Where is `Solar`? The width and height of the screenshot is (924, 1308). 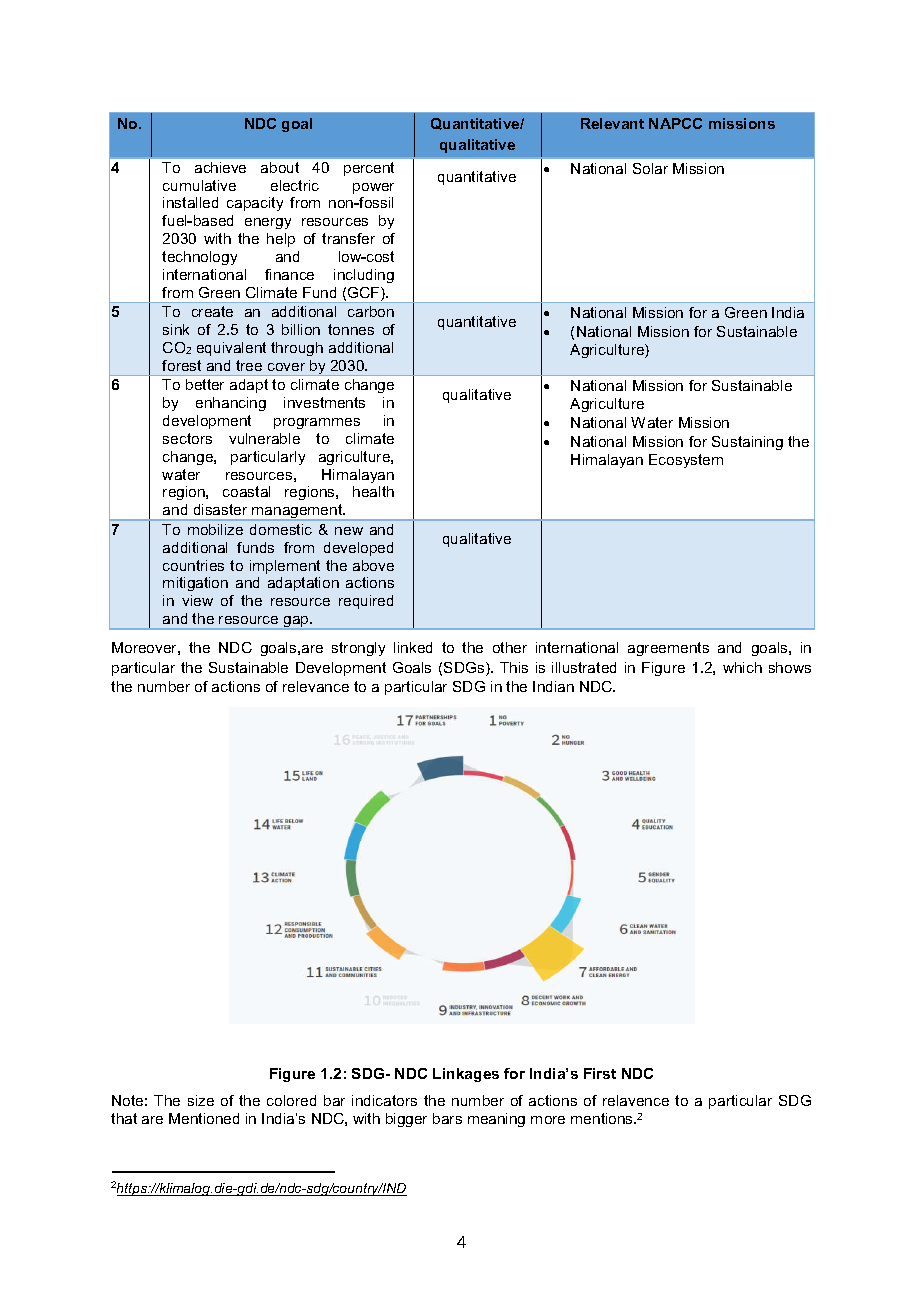
Solar is located at coordinates (650, 168).
